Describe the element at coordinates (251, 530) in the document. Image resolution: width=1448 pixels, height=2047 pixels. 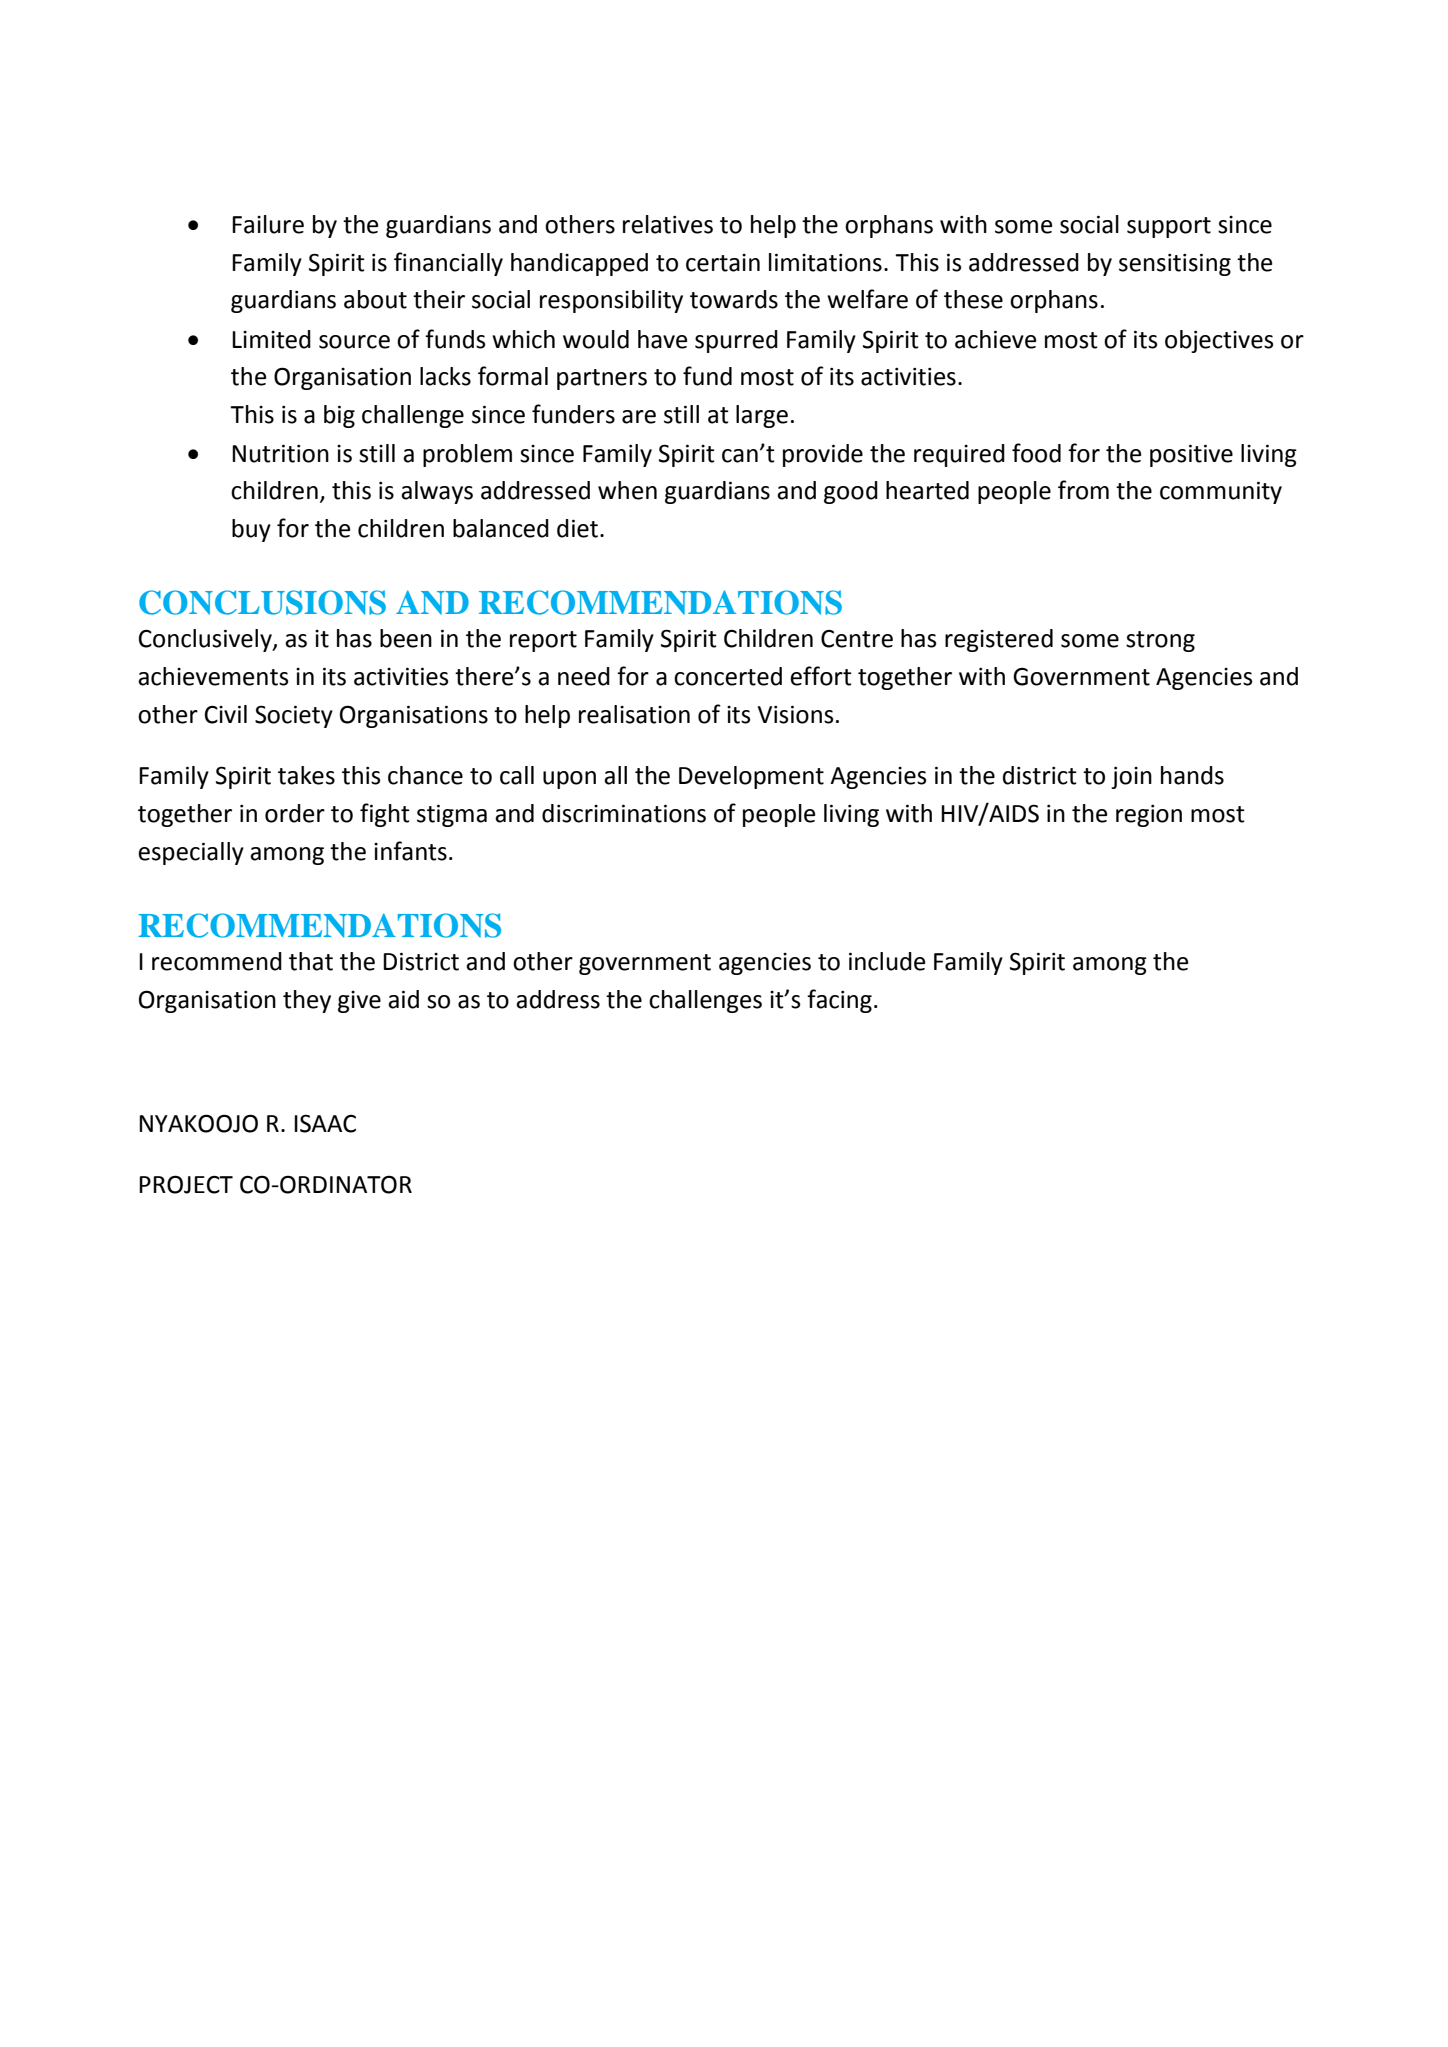
I see `buy` at that location.
